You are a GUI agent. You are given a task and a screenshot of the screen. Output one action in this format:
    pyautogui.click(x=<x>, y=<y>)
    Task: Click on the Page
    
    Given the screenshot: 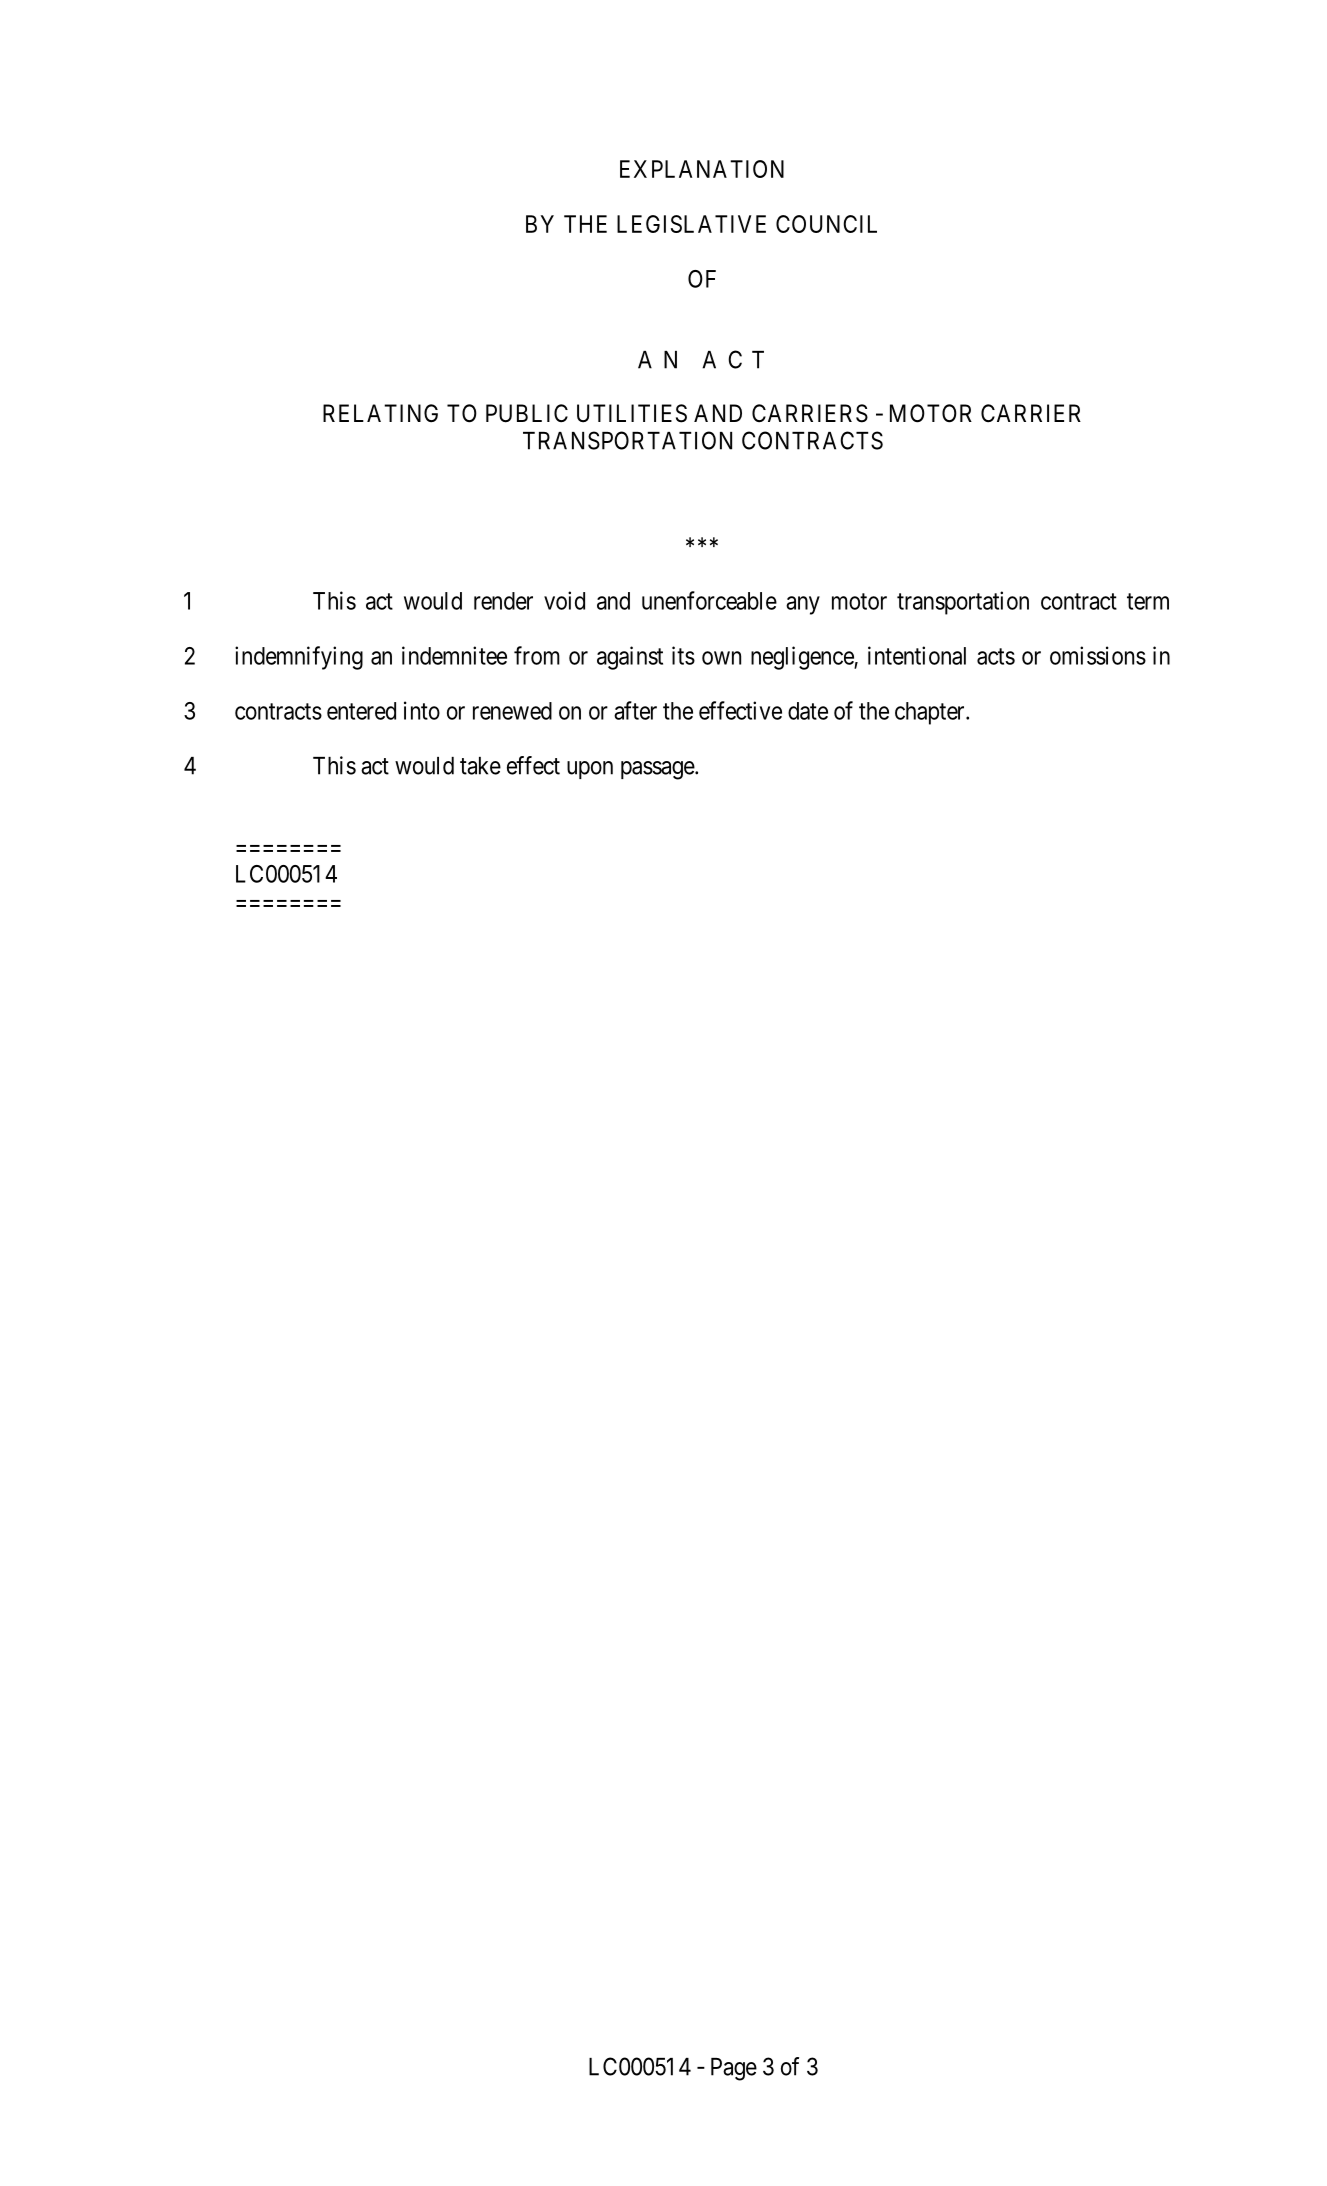 What is the action you would take?
    pyautogui.click(x=734, y=2069)
